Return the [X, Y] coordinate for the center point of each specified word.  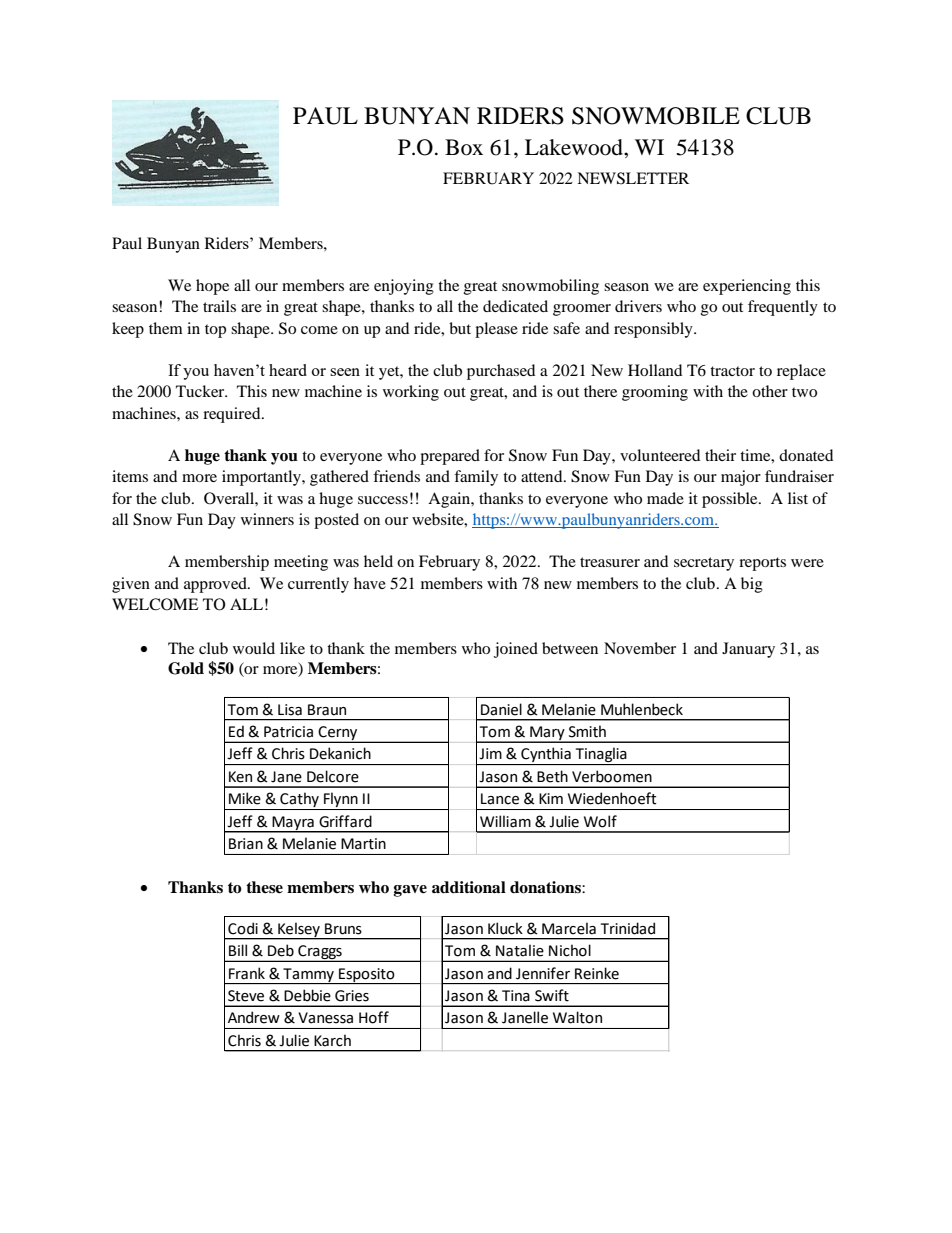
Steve [246, 996]
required [233, 415]
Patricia [288, 732]
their [720, 455]
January [748, 650]
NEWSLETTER [633, 178]
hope [212, 287]
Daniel [501, 709]
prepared [450, 457]
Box [464, 147]
